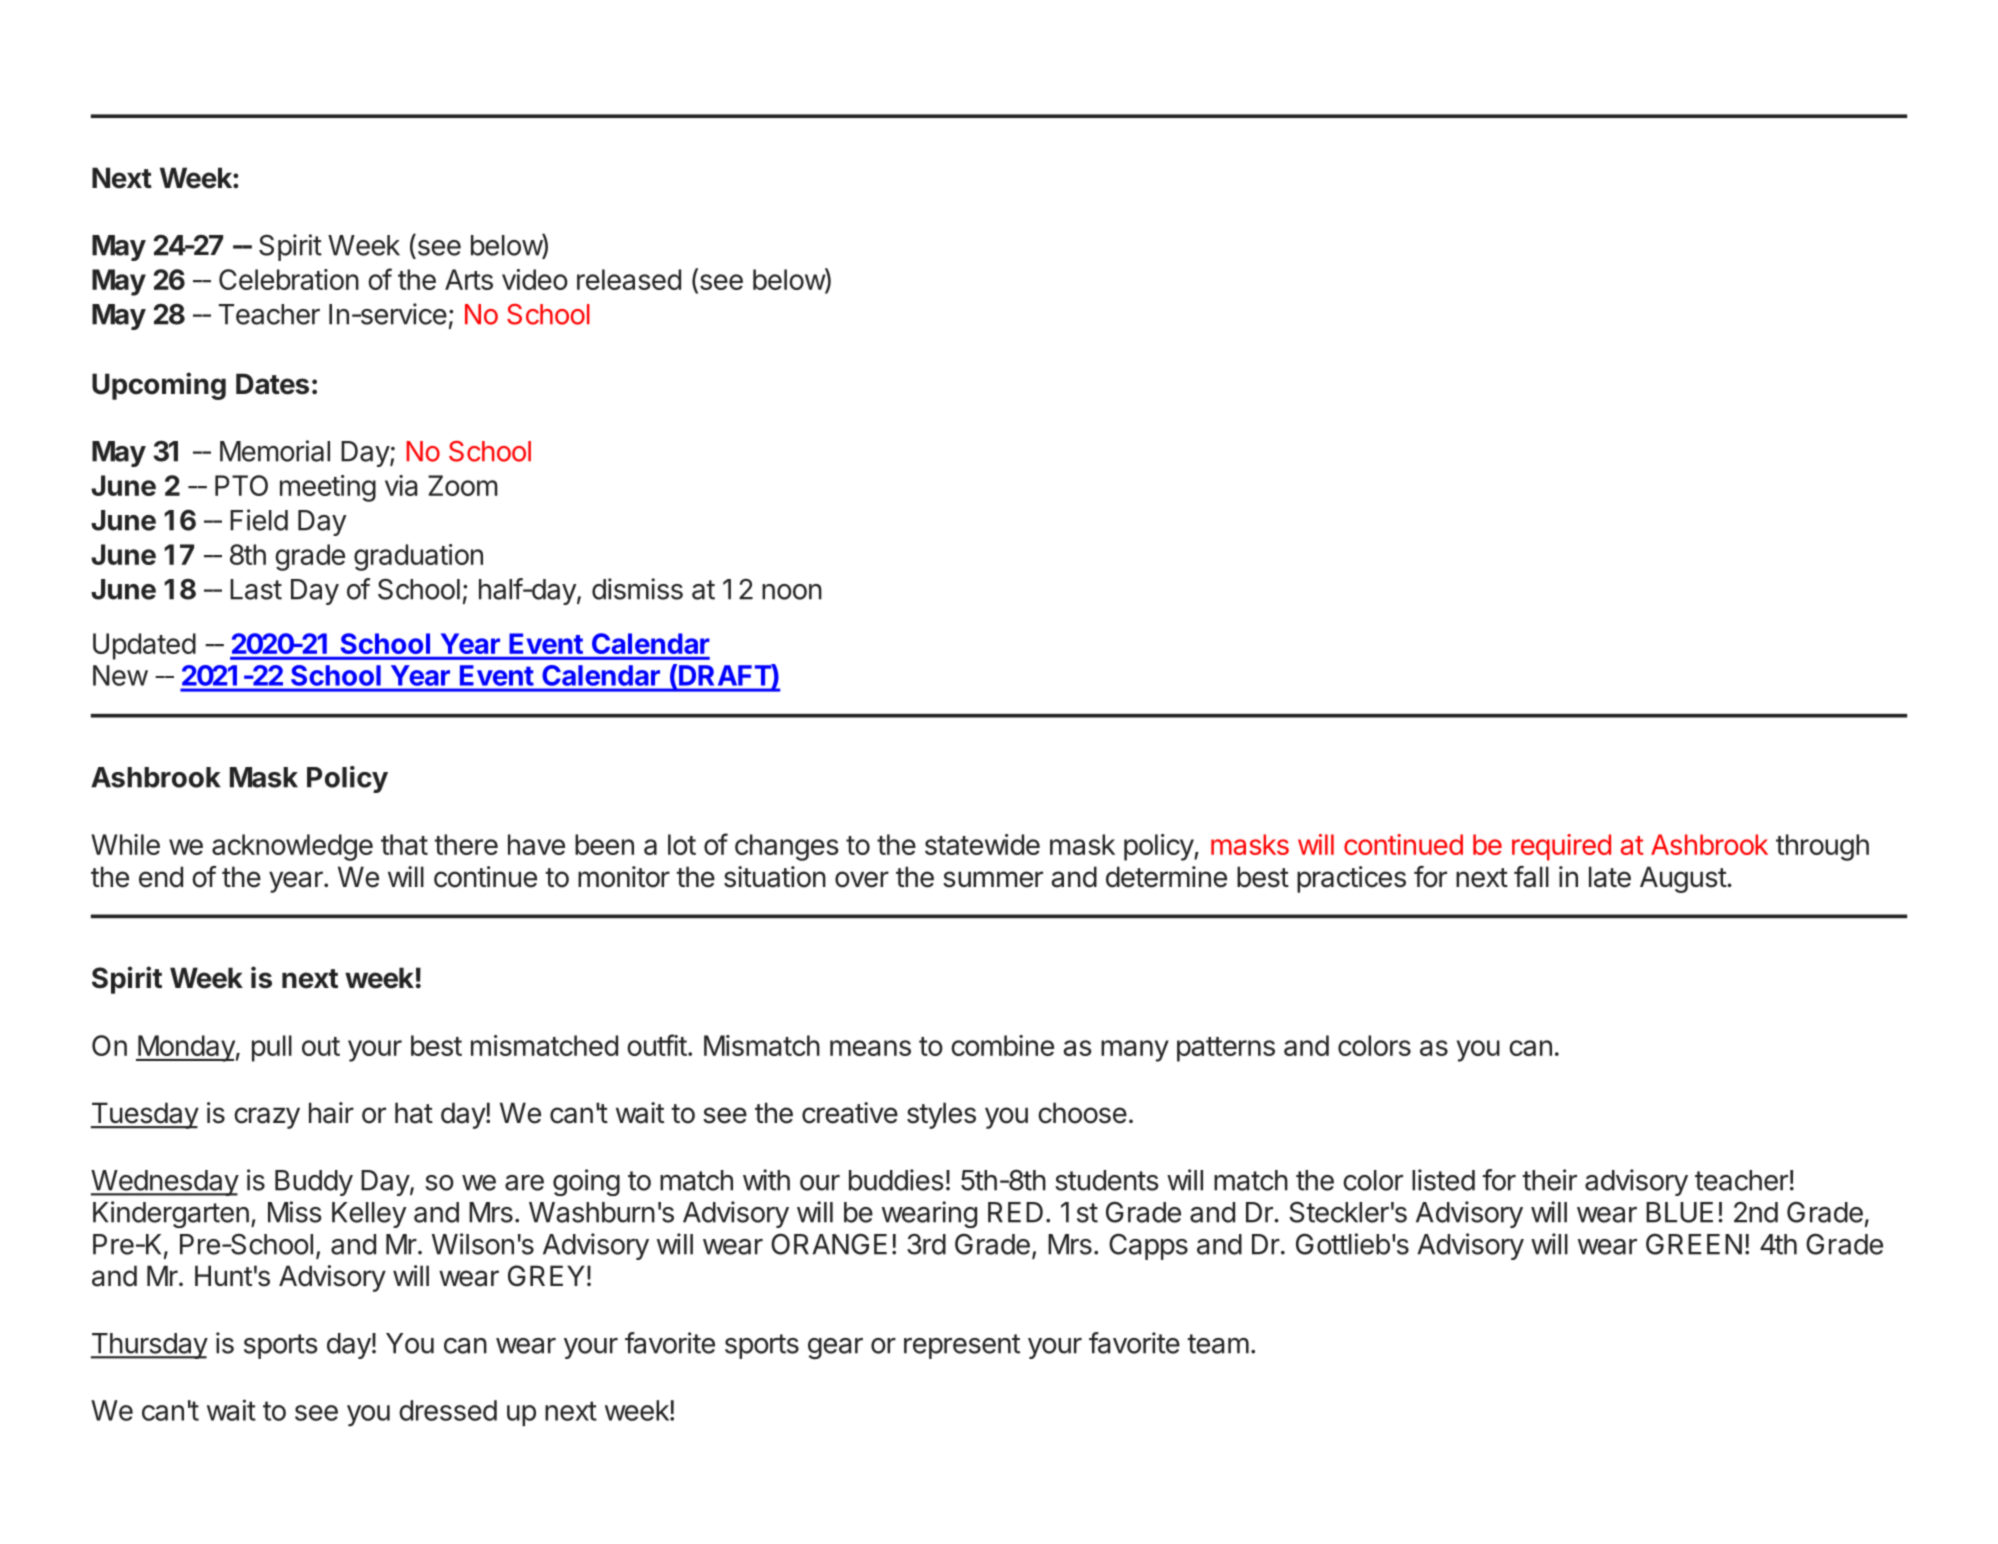  Describe the element at coordinates (982, 844) in the screenshot. I see `statewide` at that location.
